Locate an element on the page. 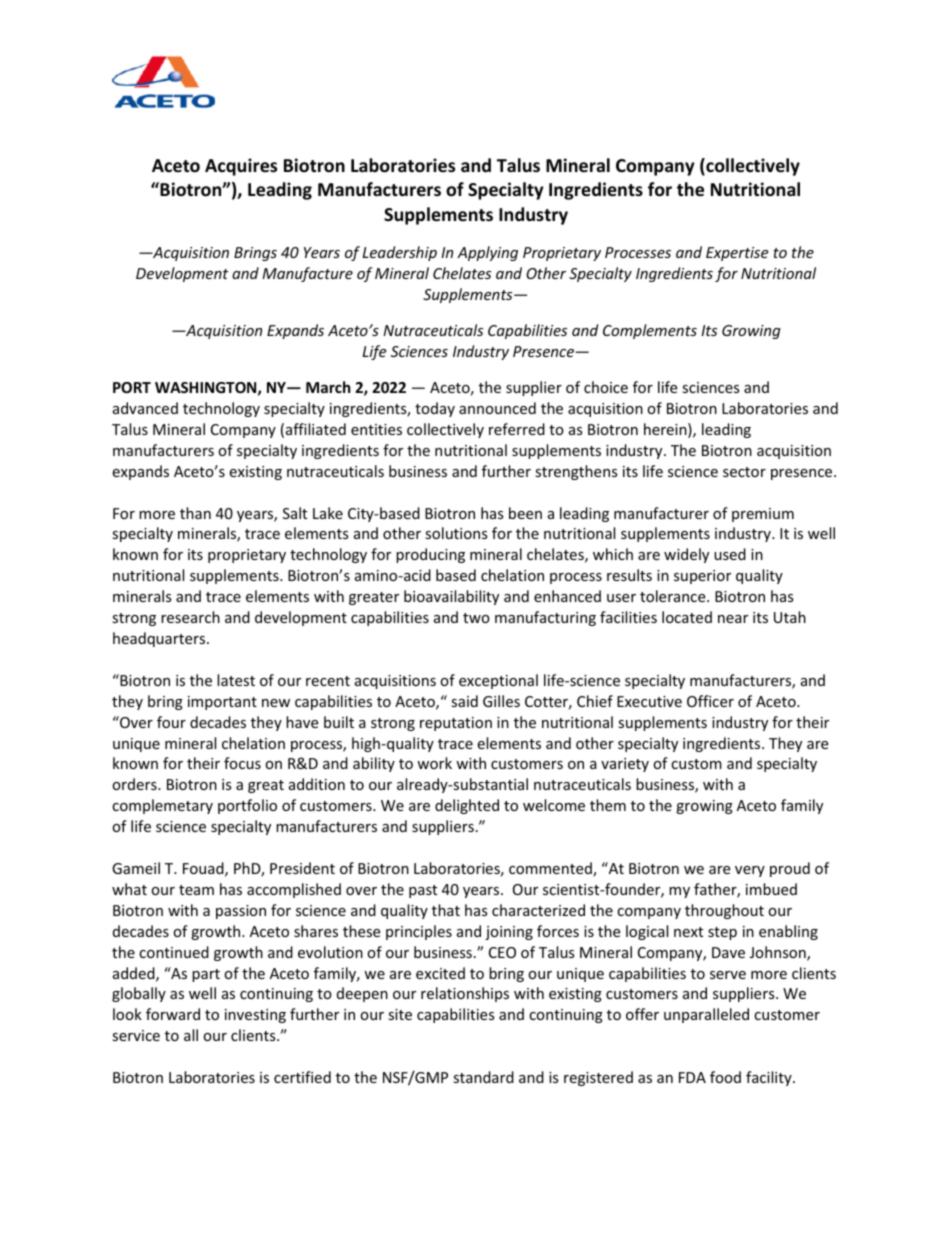 The height and width of the image is (1233, 952). sector is located at coordinates (744, 472).
